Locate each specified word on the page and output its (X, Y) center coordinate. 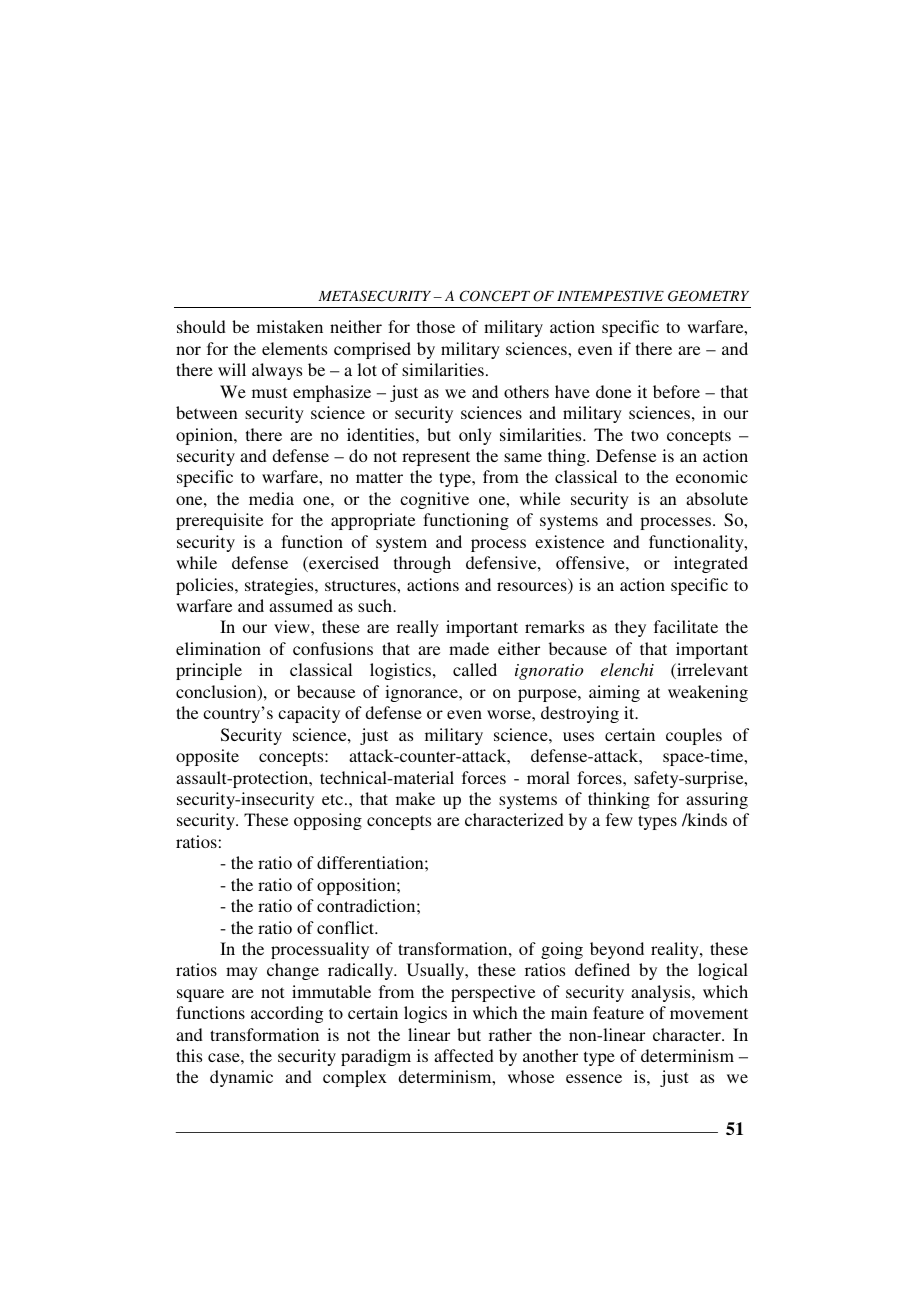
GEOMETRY (708, 296)
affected (464, 1055)
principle (209, 671)
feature (618, 1012)
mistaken (290, 326)
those (436, 326)
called (475, 669)
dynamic (241, 1078)
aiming (614, 693)
